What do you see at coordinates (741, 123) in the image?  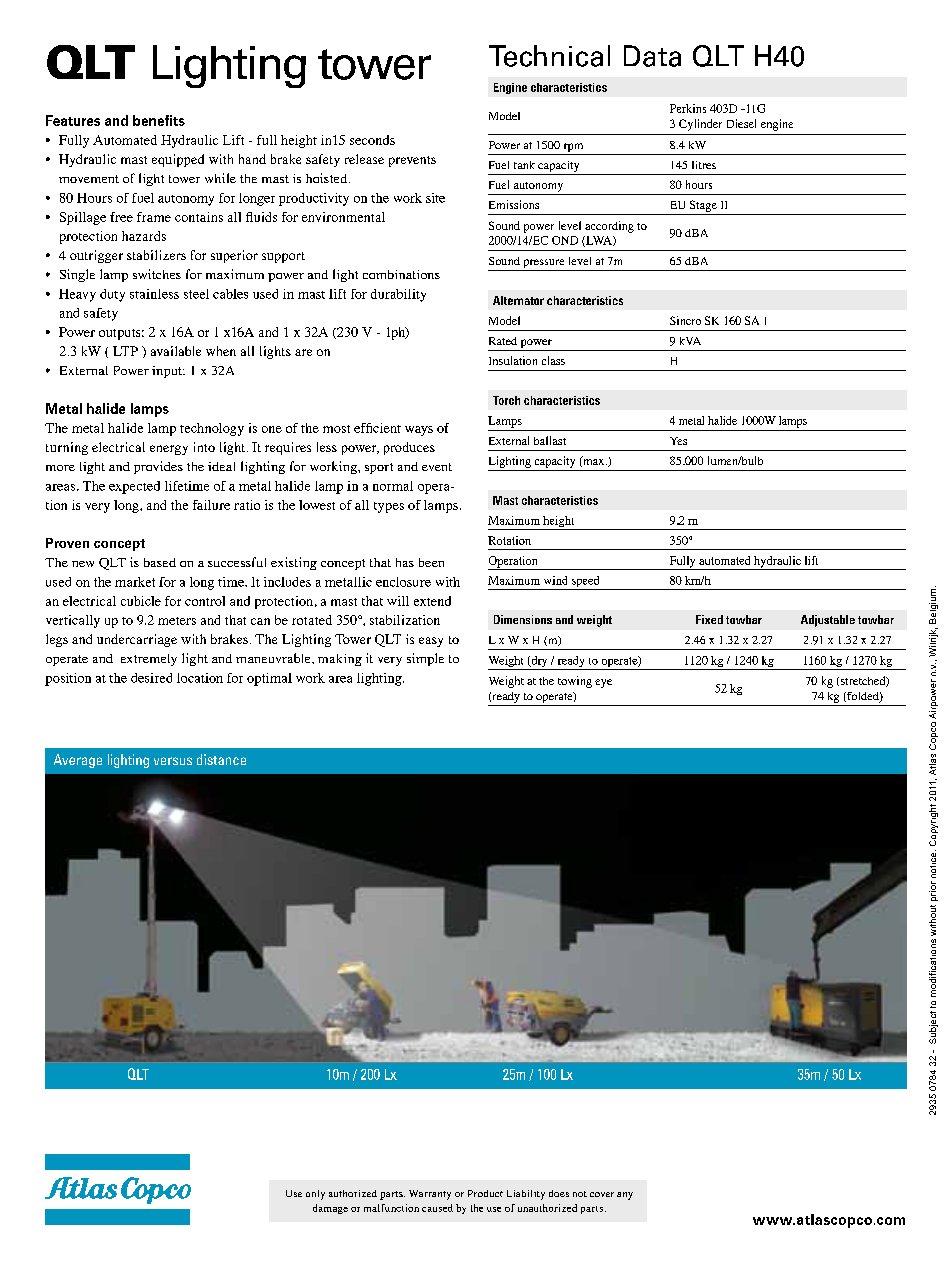 I see `Diesel` at bounding box center [741, 123].
